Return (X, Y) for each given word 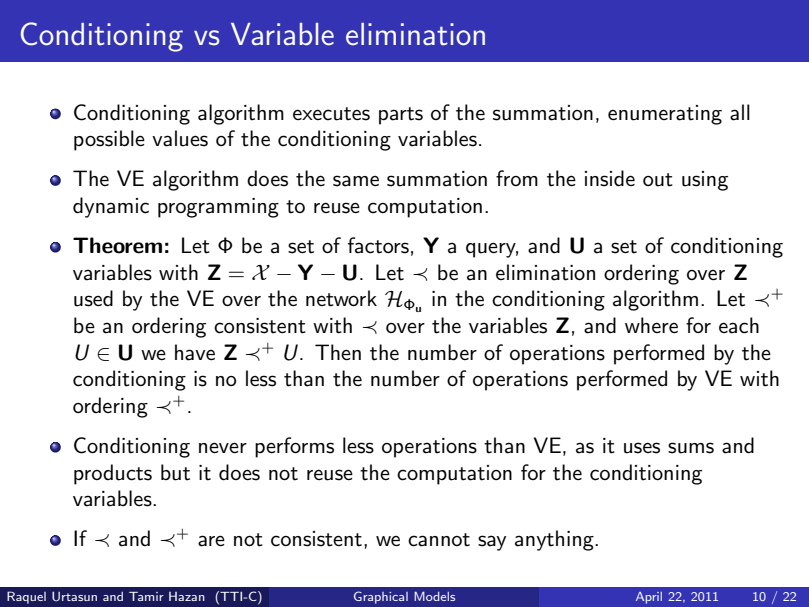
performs (294, 447)
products (113, 474)
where (651, 325)
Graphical (381, 597)
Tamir (146, 596)
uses (642, 448)
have (195, 352)
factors (378, 245)
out (658, 180)
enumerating (665, 115)
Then (338, 352)
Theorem (117, 245)
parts (401, 116)
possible (109, 140)
